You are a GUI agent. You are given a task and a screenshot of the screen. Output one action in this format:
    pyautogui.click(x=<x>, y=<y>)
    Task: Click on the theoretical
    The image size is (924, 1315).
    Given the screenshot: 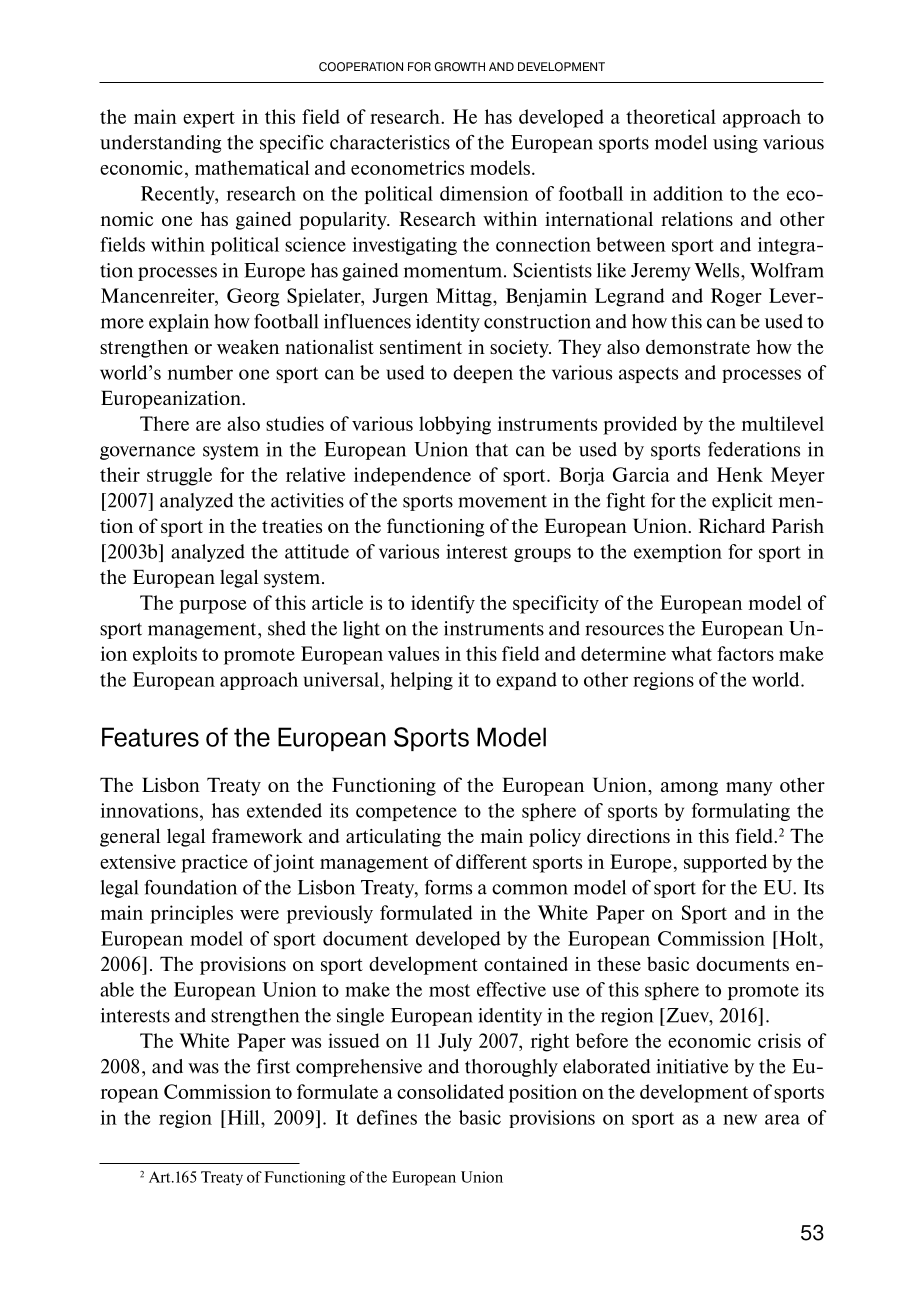 What is the action you would take?
    pyautogui.click(x=671, y=116)
